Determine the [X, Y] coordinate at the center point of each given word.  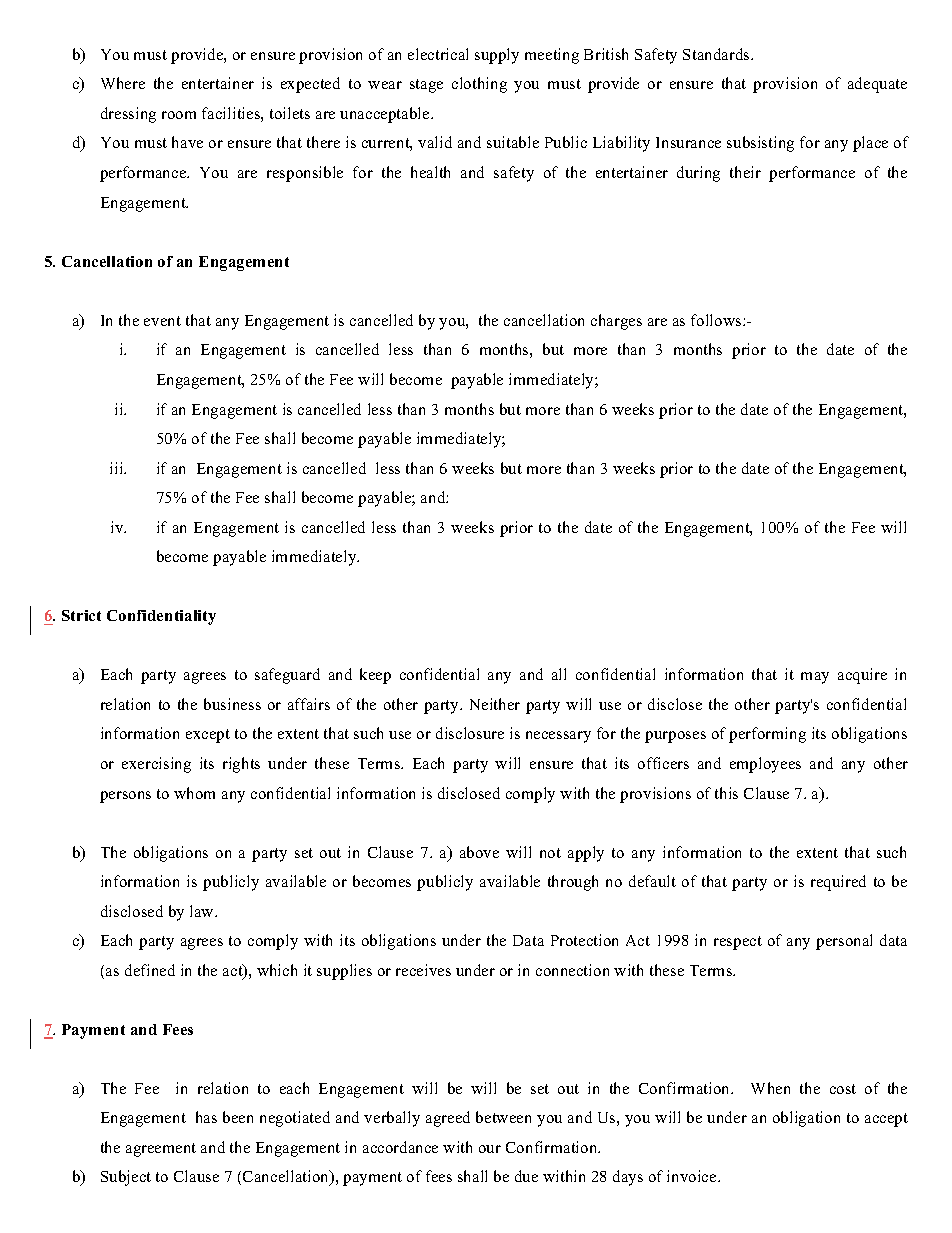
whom [194, 793]
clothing [479, 85]
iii [118, 468]
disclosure [470, 733]
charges [616, 322]
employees [765, 765]
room [179, 115]
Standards [717, 54]
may [815, 678]
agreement [161, 1150]
